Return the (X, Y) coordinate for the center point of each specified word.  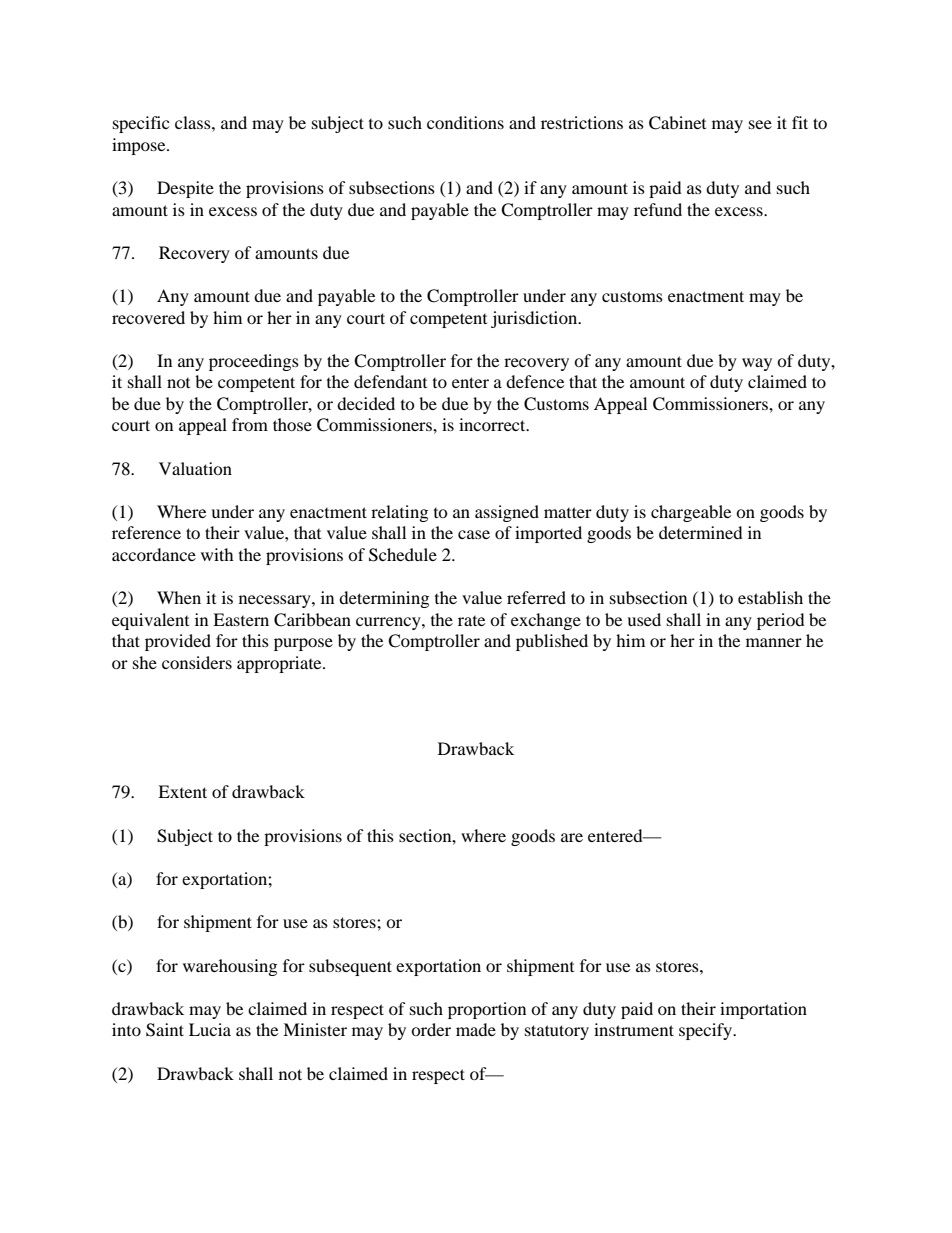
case (474, 534)
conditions (465, 122)
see (760, 124)
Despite (185, 189)
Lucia (210, 1029)
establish (770, 597)
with (217, 554)
